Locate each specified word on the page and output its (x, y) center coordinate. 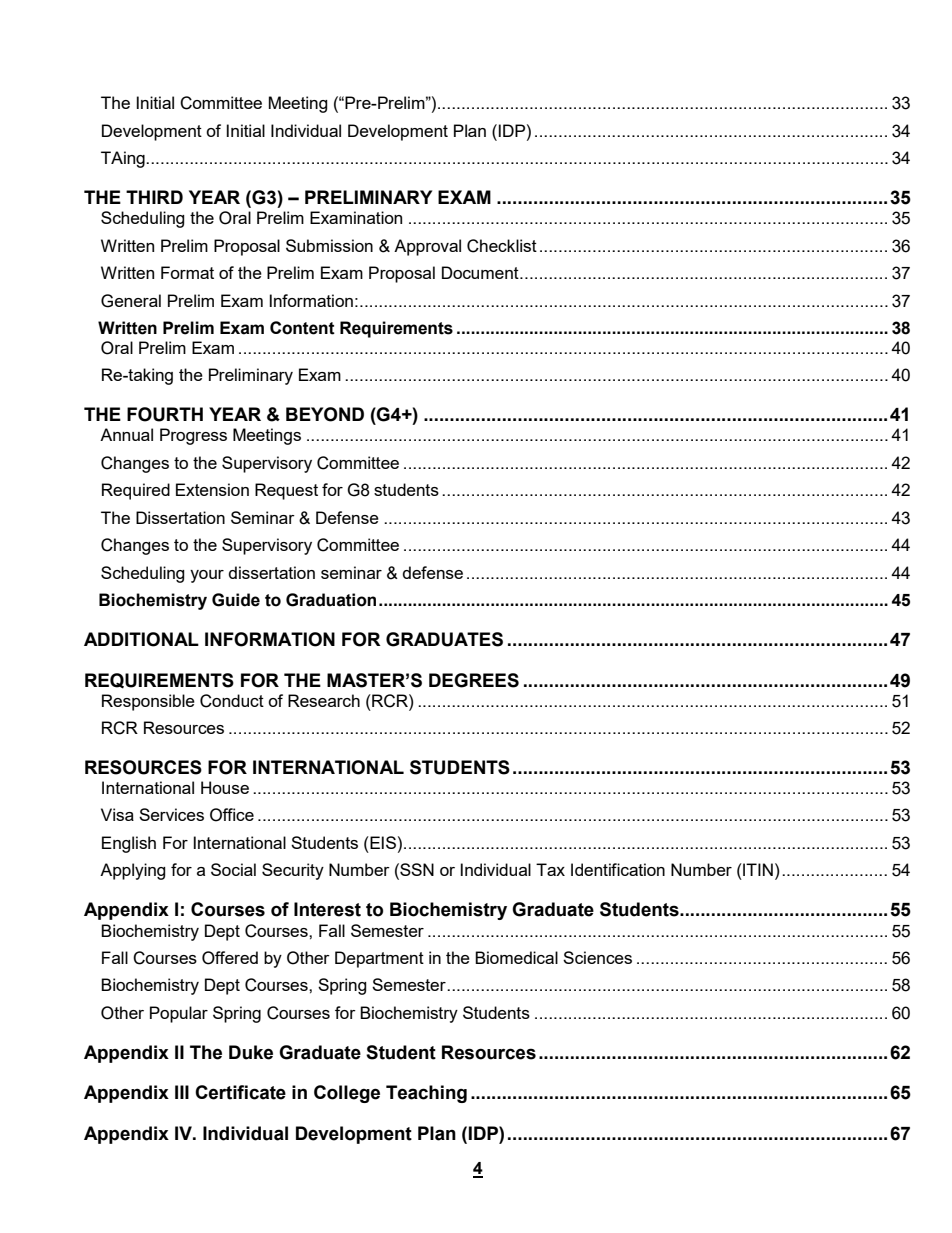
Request (286, 491)
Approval (427, 247)
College (347, 1094)
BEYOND (325, 414)
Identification (618, 869)
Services (171, 814)
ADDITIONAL (141, 639)
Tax (550, 869)
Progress (193, 436)
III (182, 1092)
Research (324, 700)
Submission (329, 245)
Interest (327, 909)
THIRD (154, 197)
